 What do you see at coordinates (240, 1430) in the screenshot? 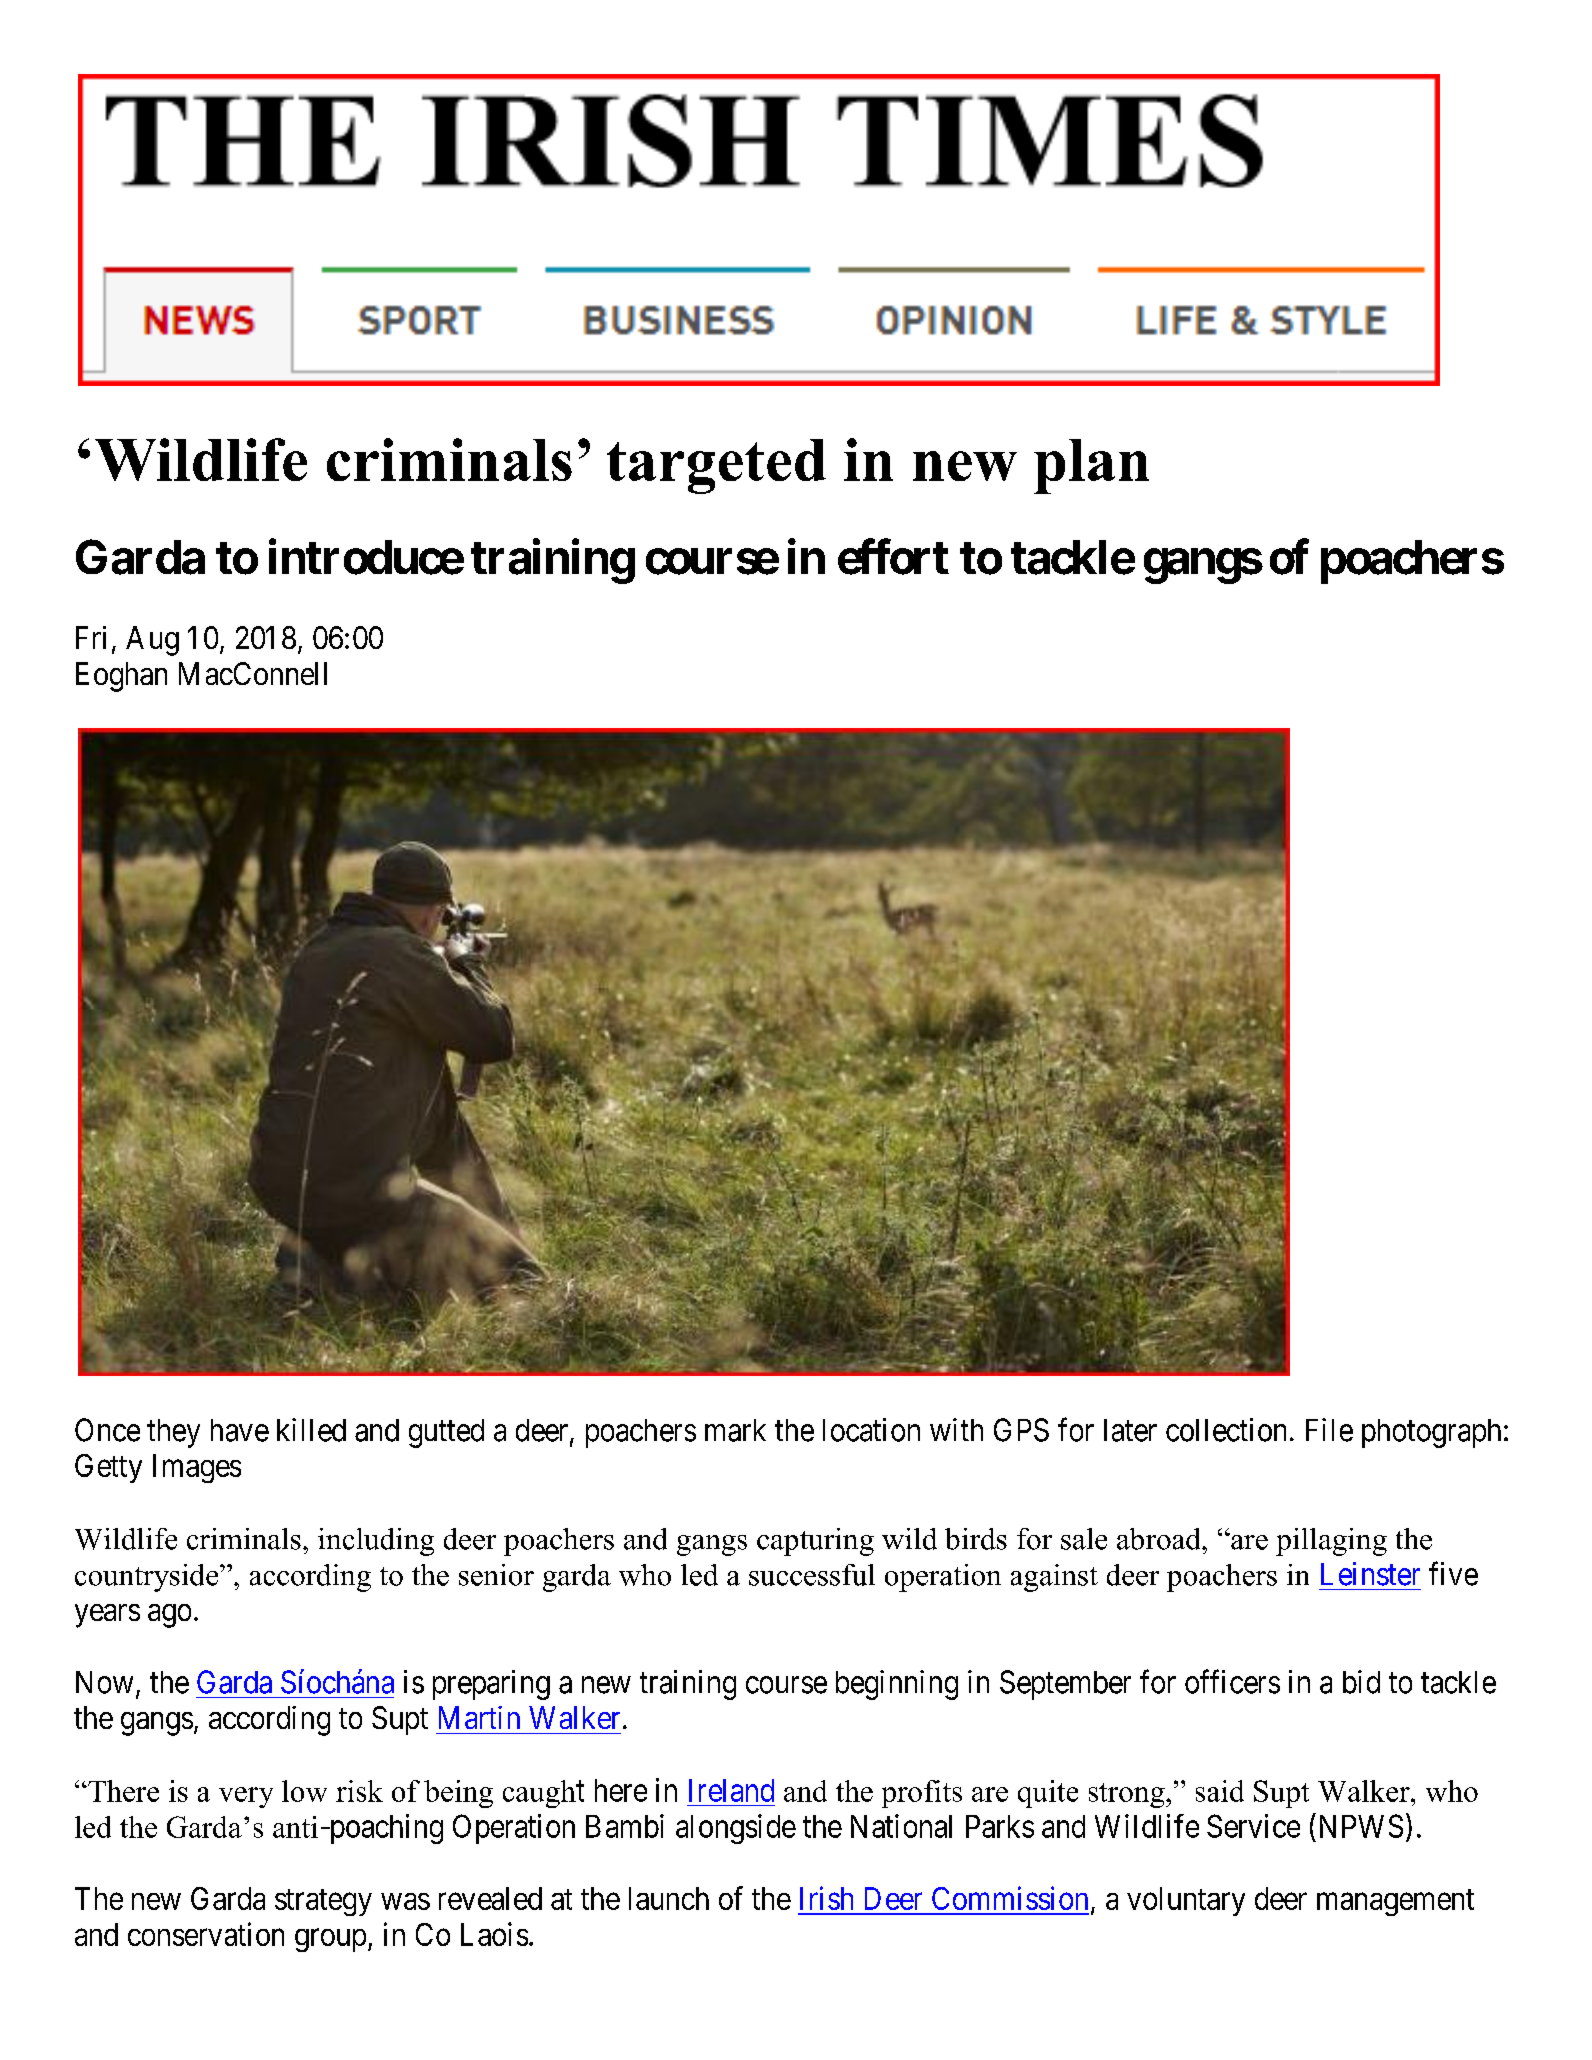
I see `have` at bounding box center [240, 1430].
